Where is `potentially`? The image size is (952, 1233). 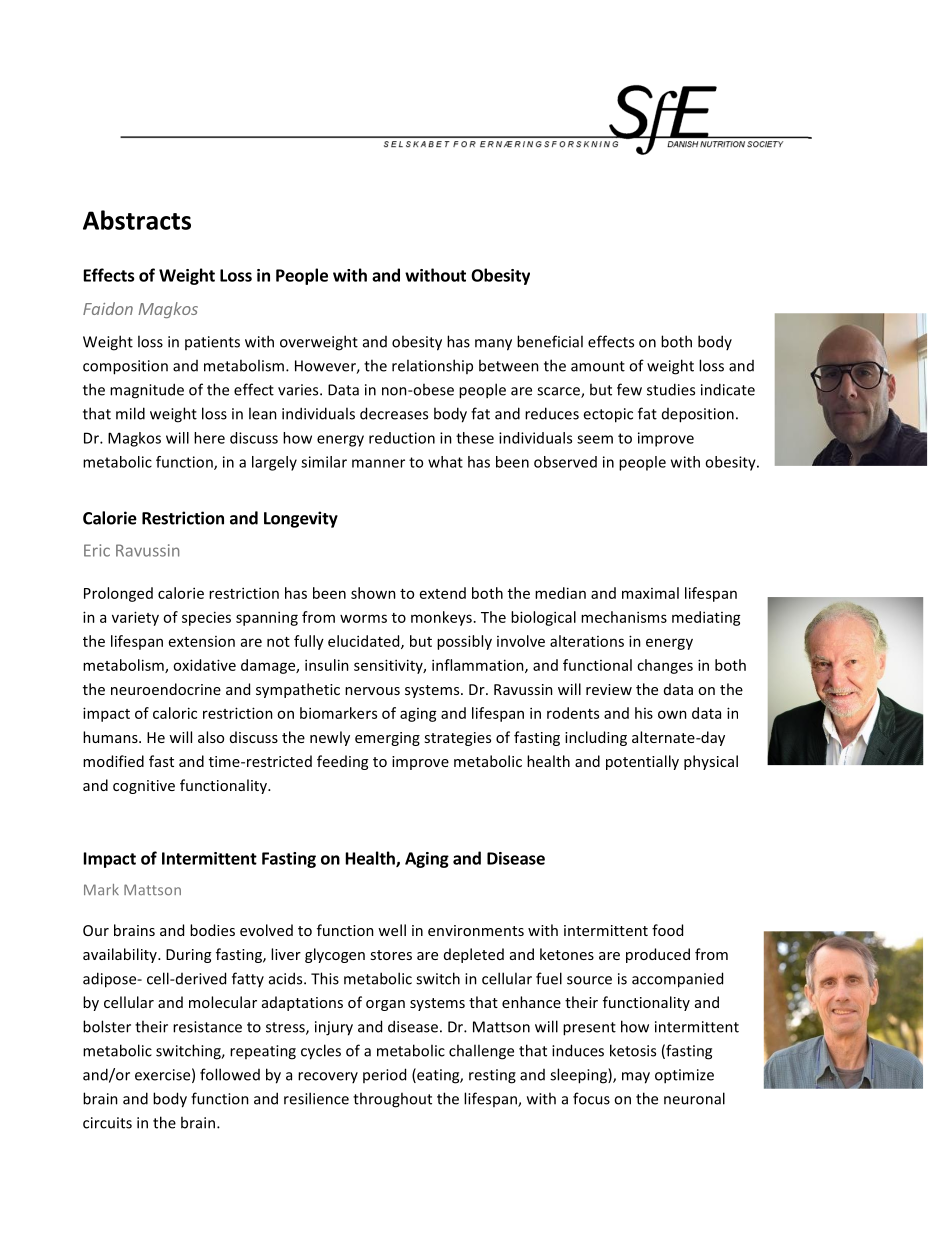 potentially is located at coordinates (642, 762).
